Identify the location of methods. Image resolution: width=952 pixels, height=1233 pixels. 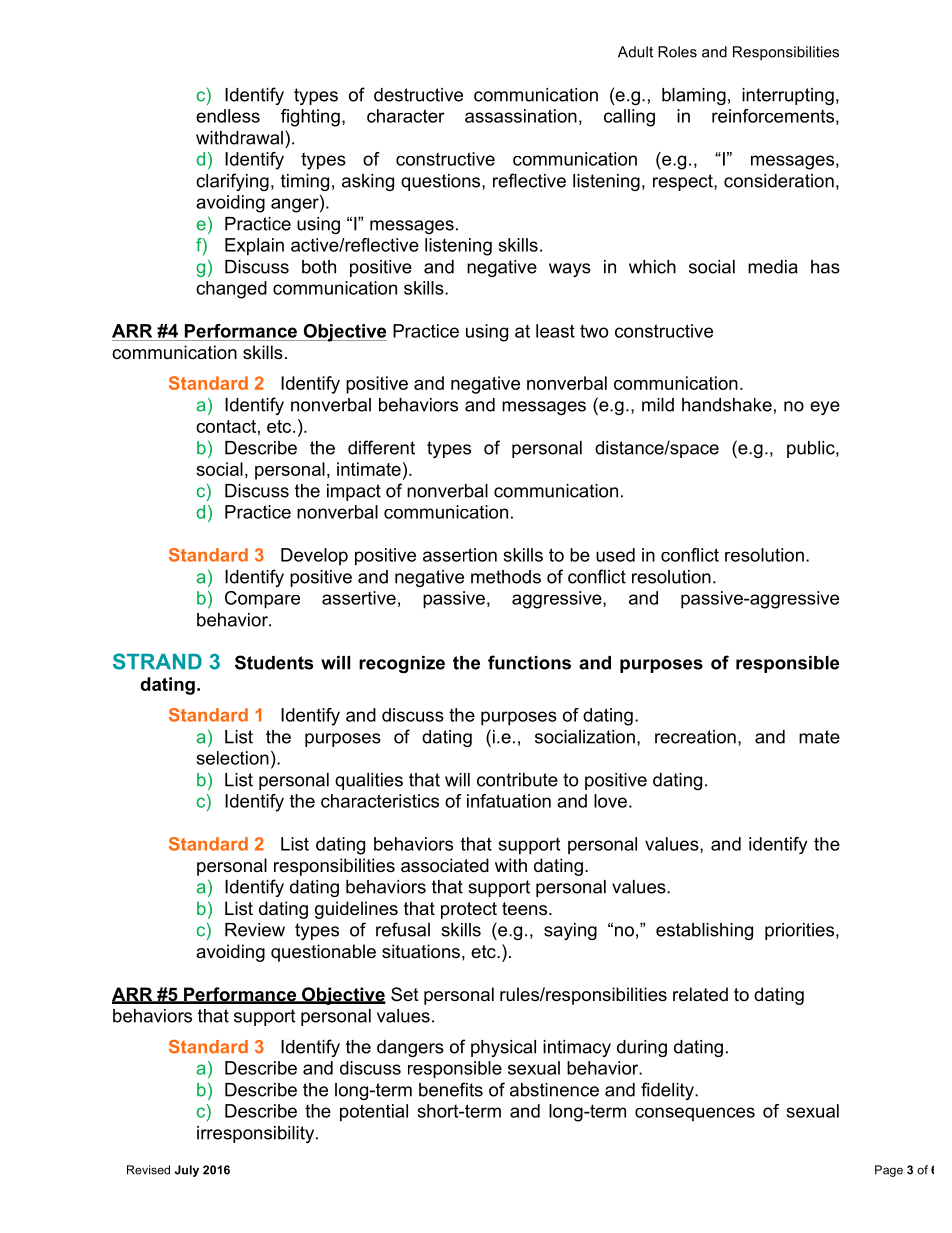
(506, 577).
